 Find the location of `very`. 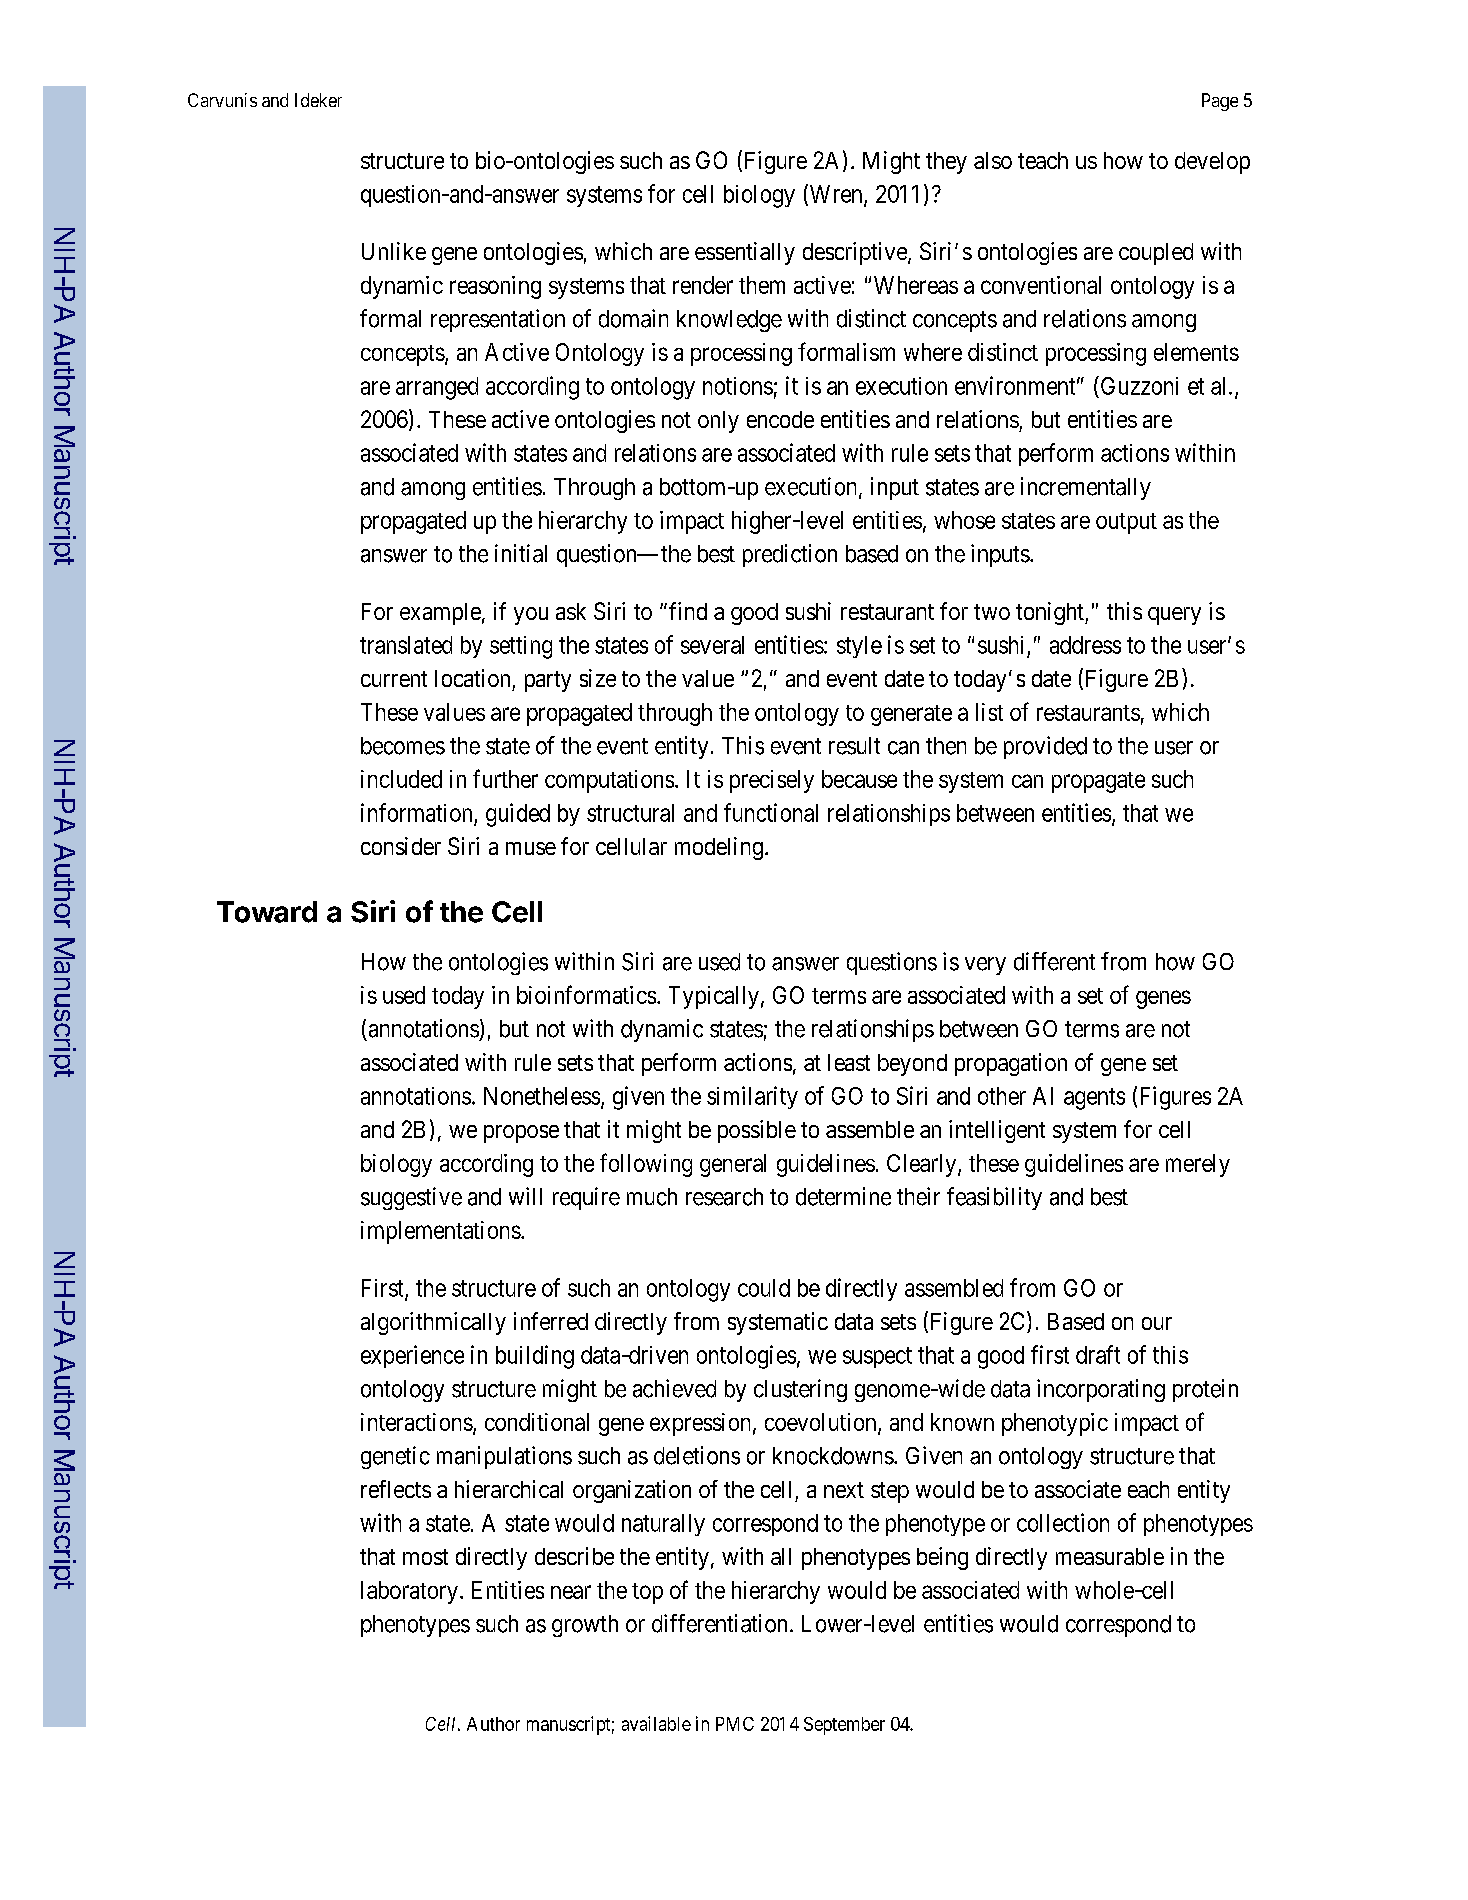

very is located at coordinates (985, 966).
